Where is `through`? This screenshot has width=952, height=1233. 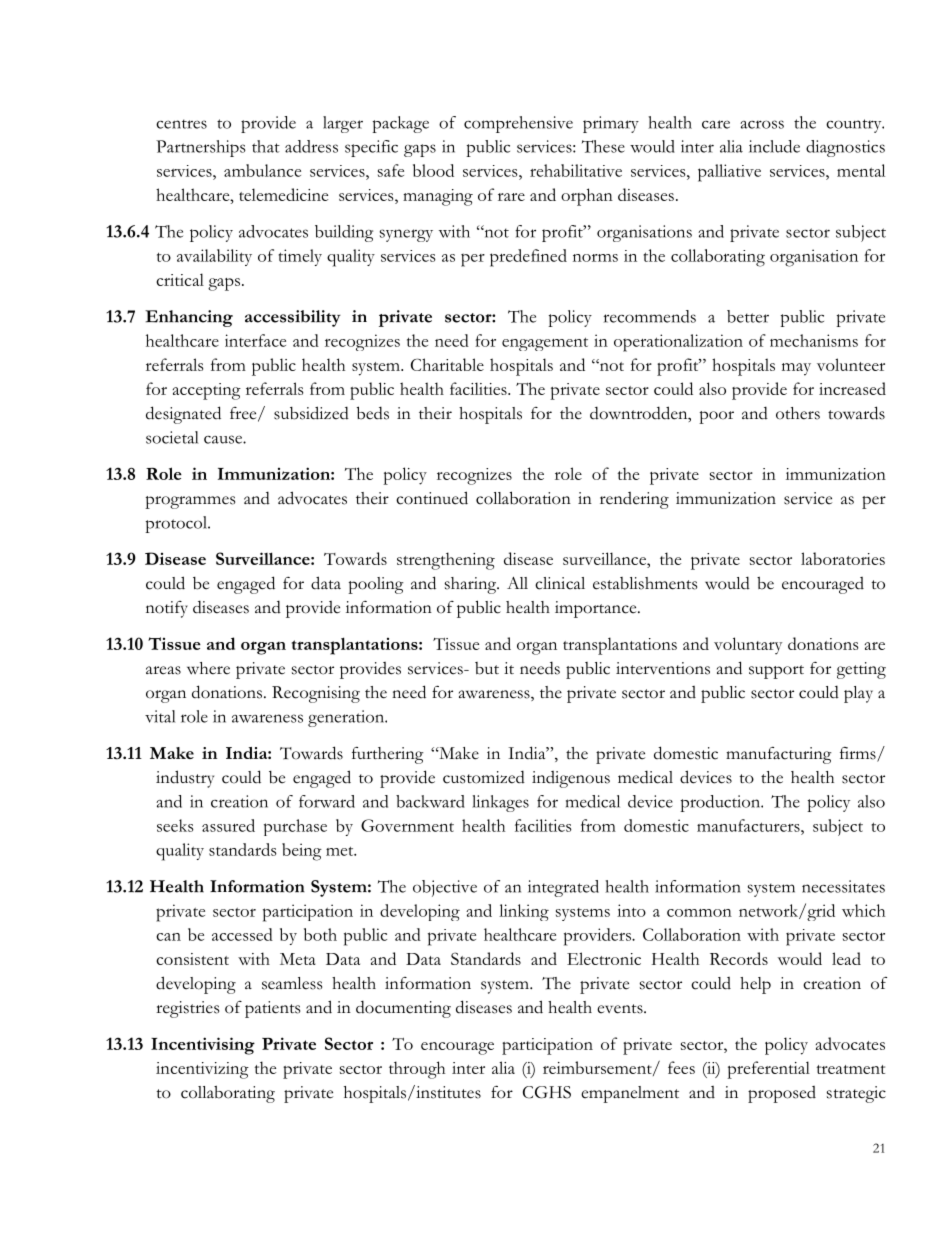
through is located at coordinates (417, 1070).
